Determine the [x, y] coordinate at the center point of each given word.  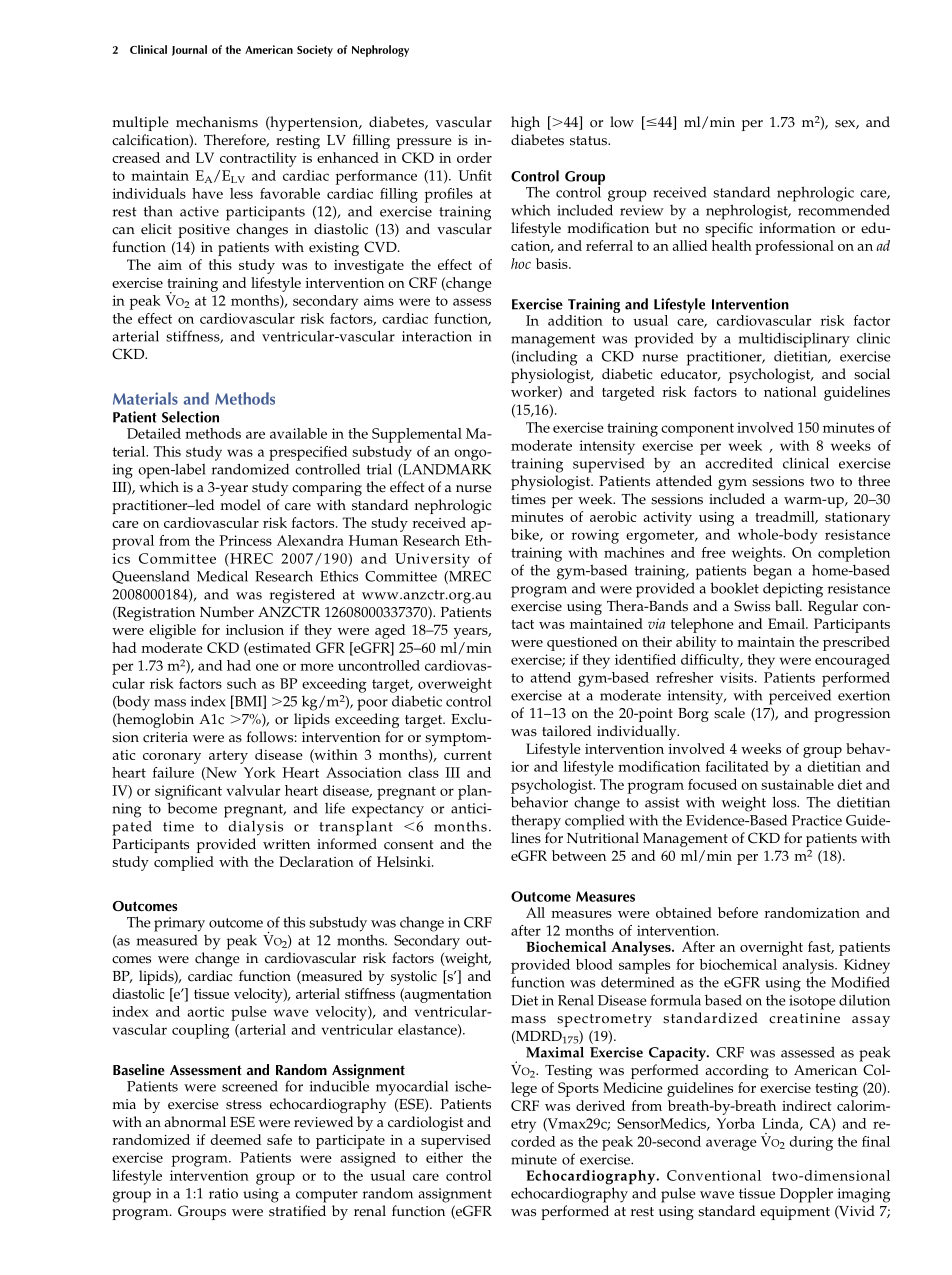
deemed [236, 1139]
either [444, 1157]
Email [787, 623]
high [525, 123]
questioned [582, 643]
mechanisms [217, 122]
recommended [844, 210]
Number [227, 612]
